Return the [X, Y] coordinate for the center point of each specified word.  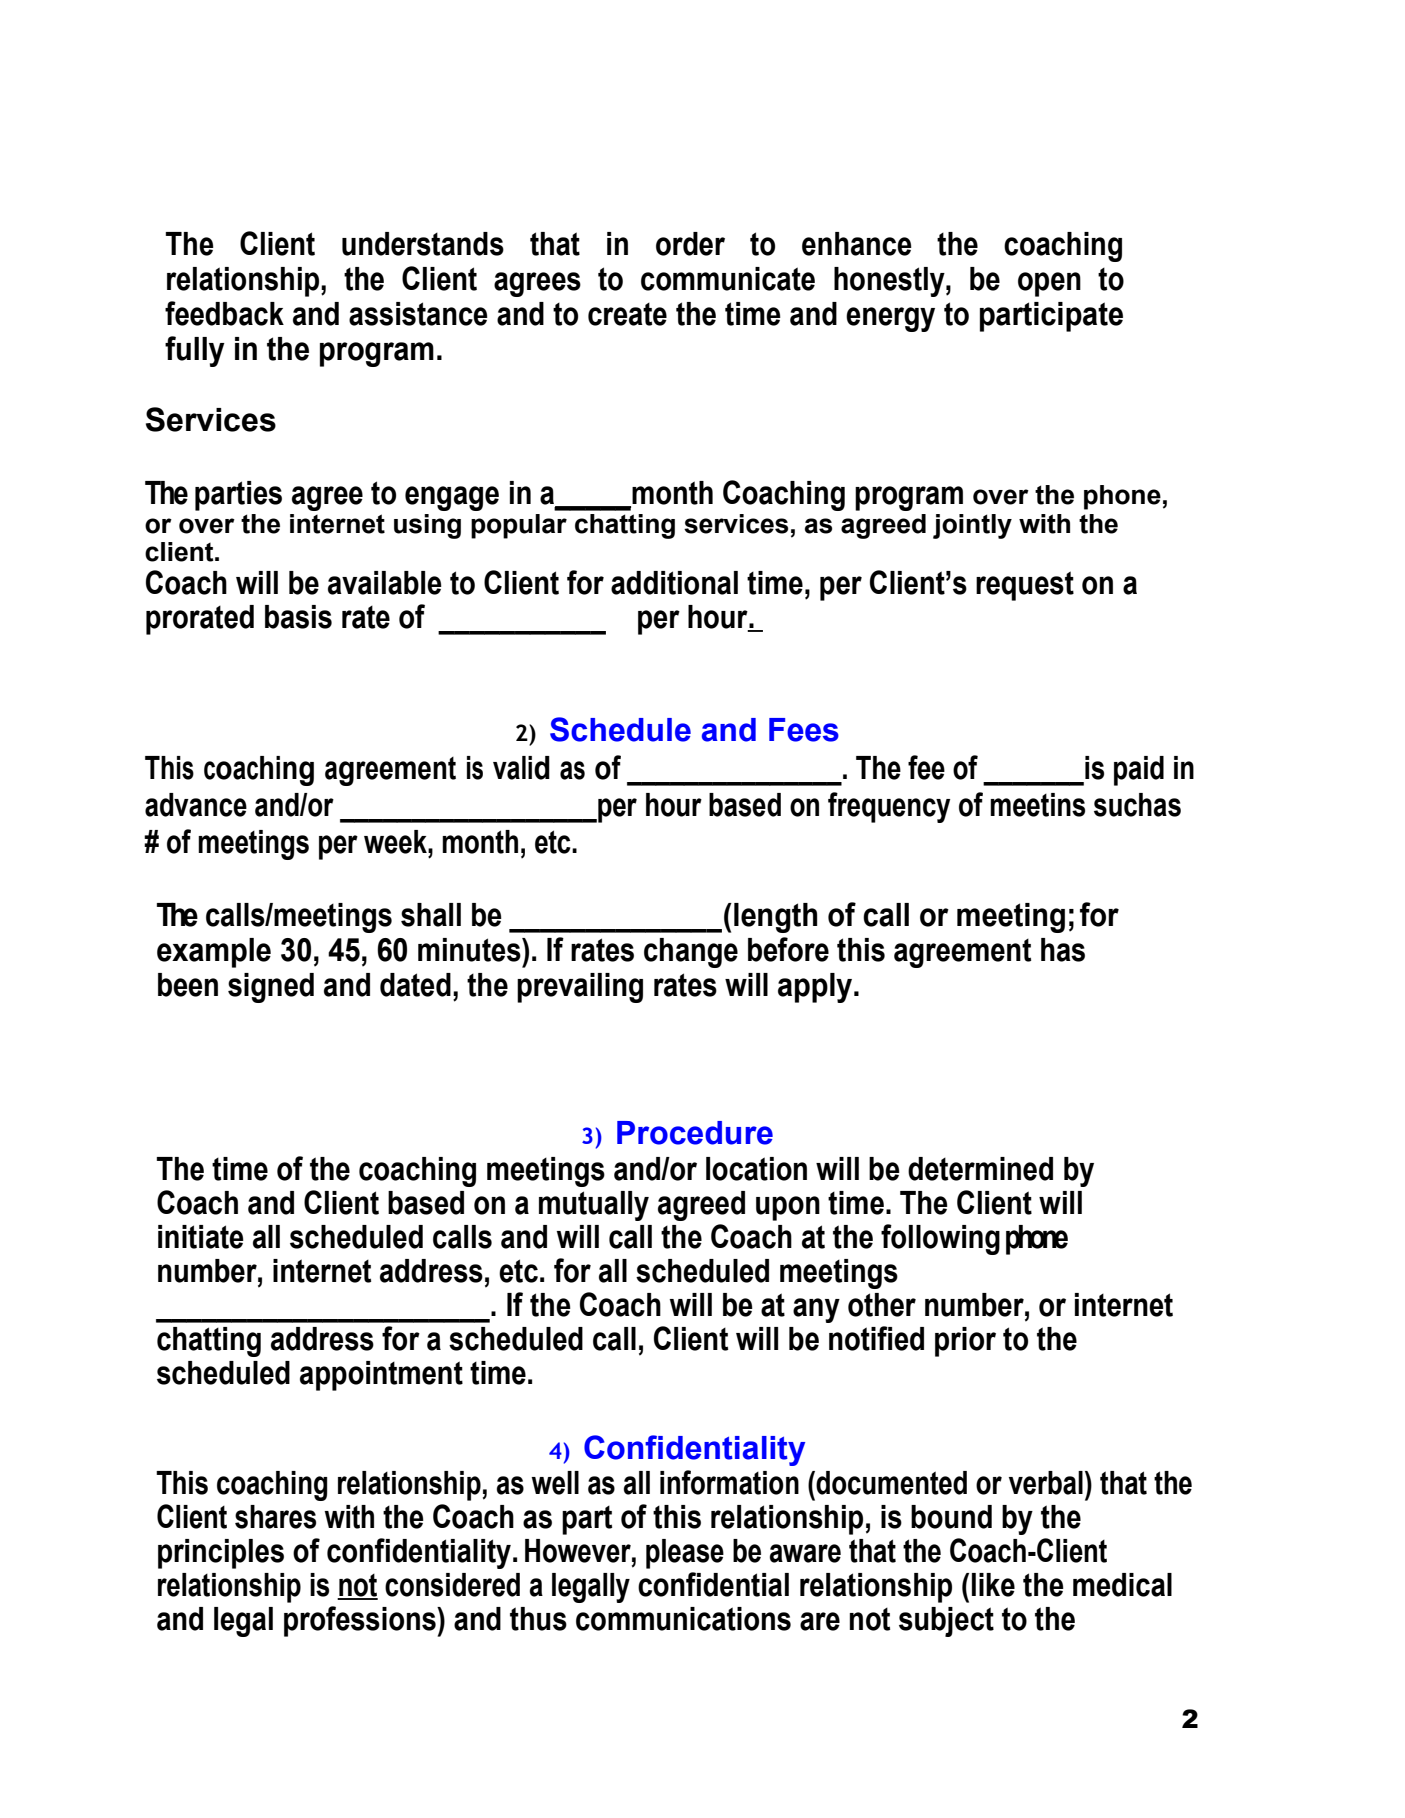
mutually [594, 1206]
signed [271, 988]
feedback [224, 313]
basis [298, 617]
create [627, 314]
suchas [1137, 805]
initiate [201, 1237]
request [1025, 586]
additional [674, 583]
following [940, 1239]
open [1049, 284]
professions [361, 1621]
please [685, 1554]
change [691, 953]
